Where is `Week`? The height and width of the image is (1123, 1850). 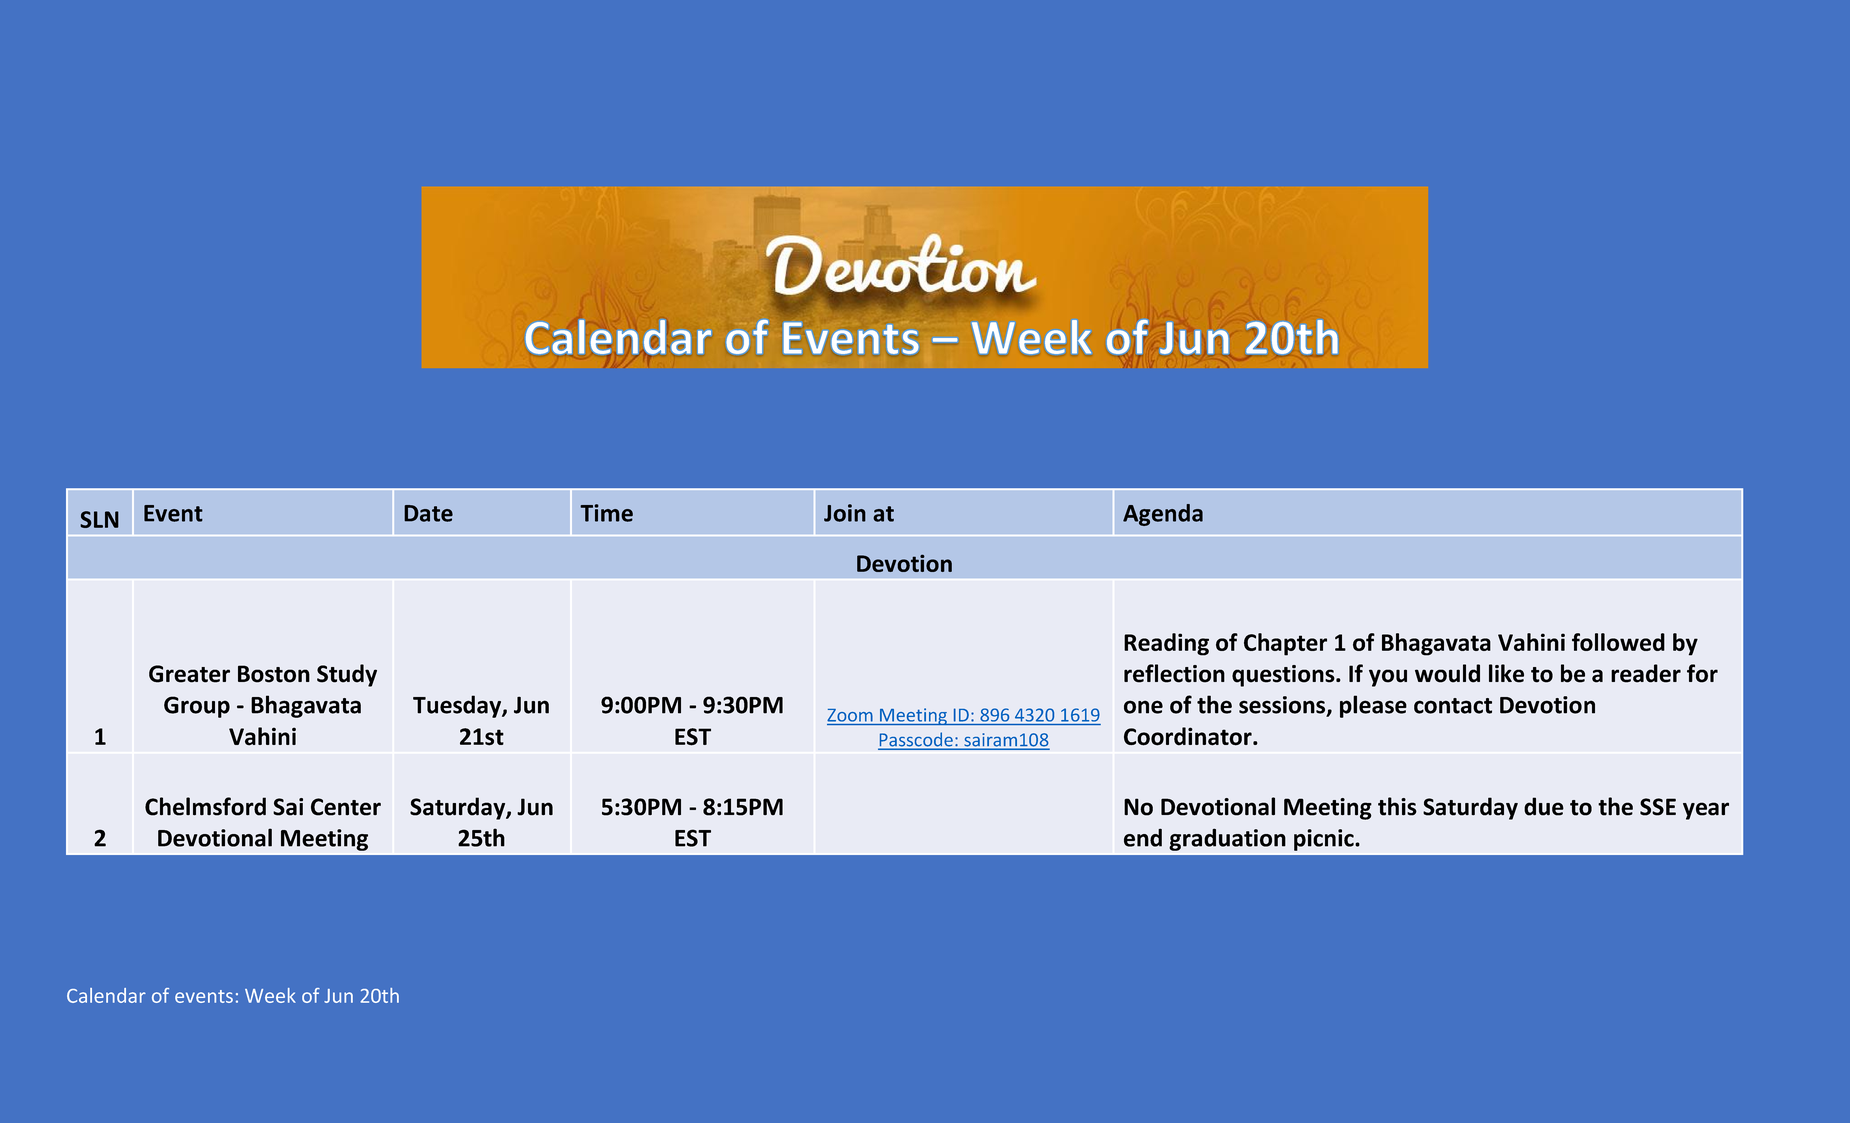 Week is located at coordinates (270, 995).
